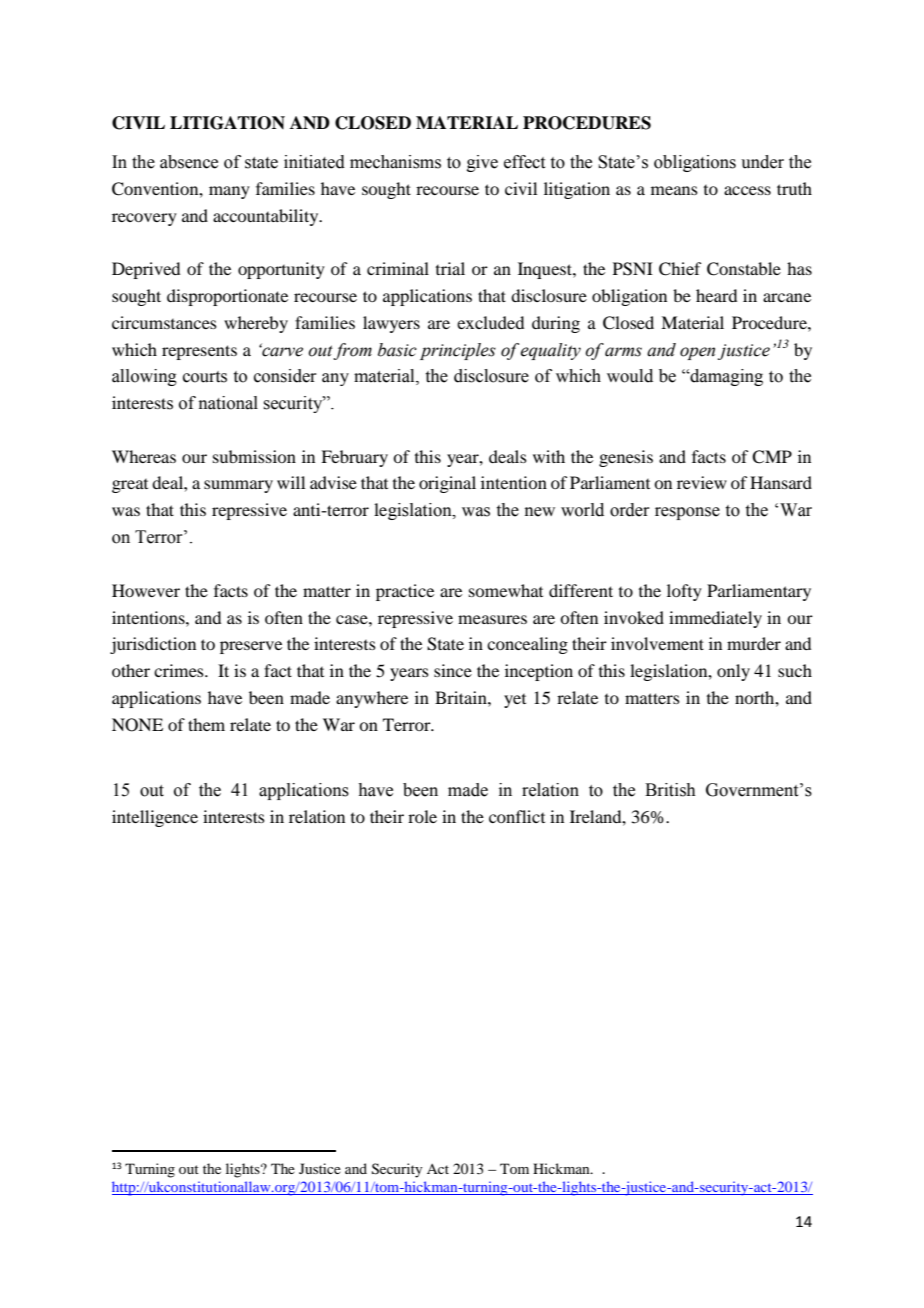  What do you see at coordinates (453, 670) in the screenshot?
I see `since` at bounding box center [453, 670].
